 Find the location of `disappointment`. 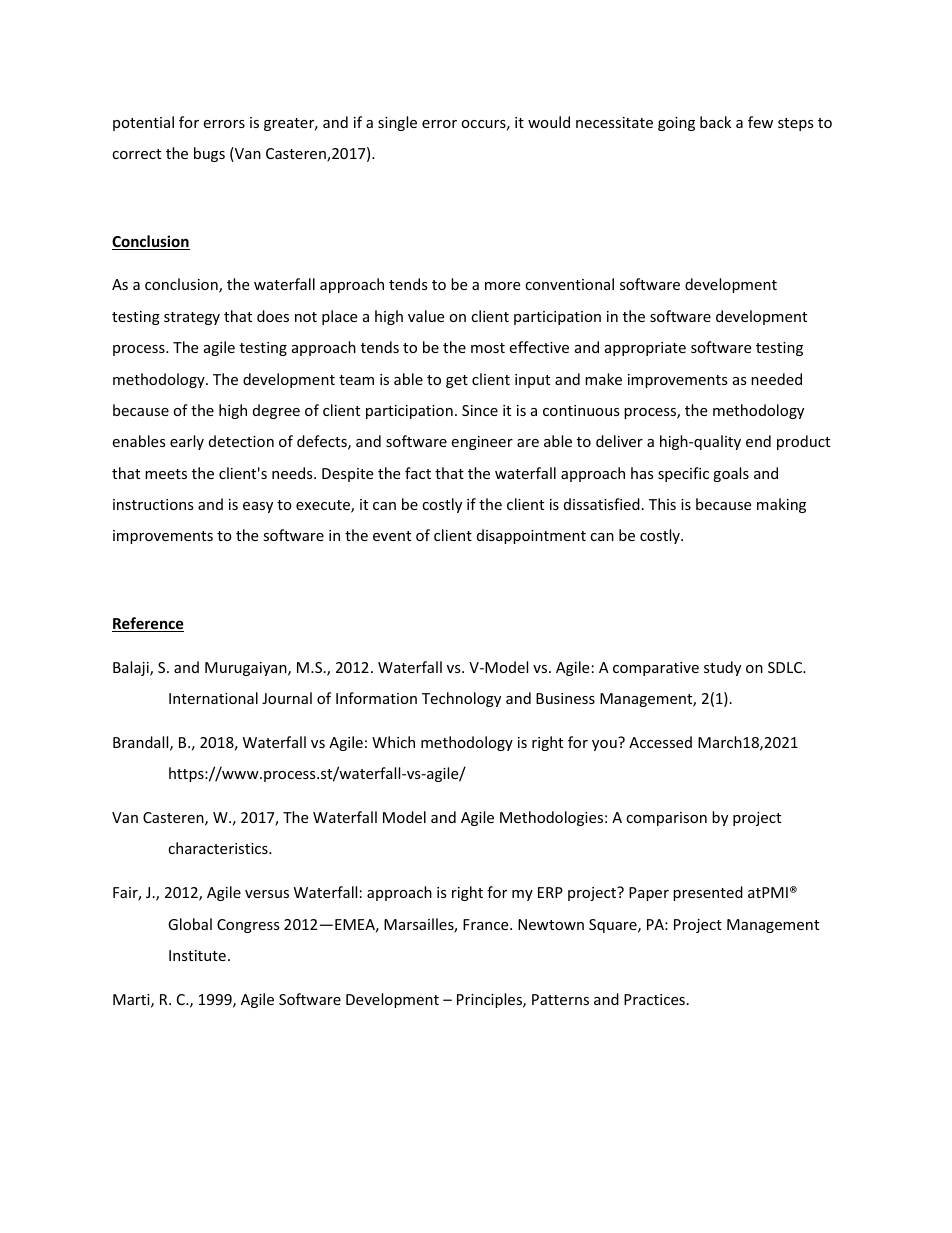

disappointment is located at coordinates (531, 536).
